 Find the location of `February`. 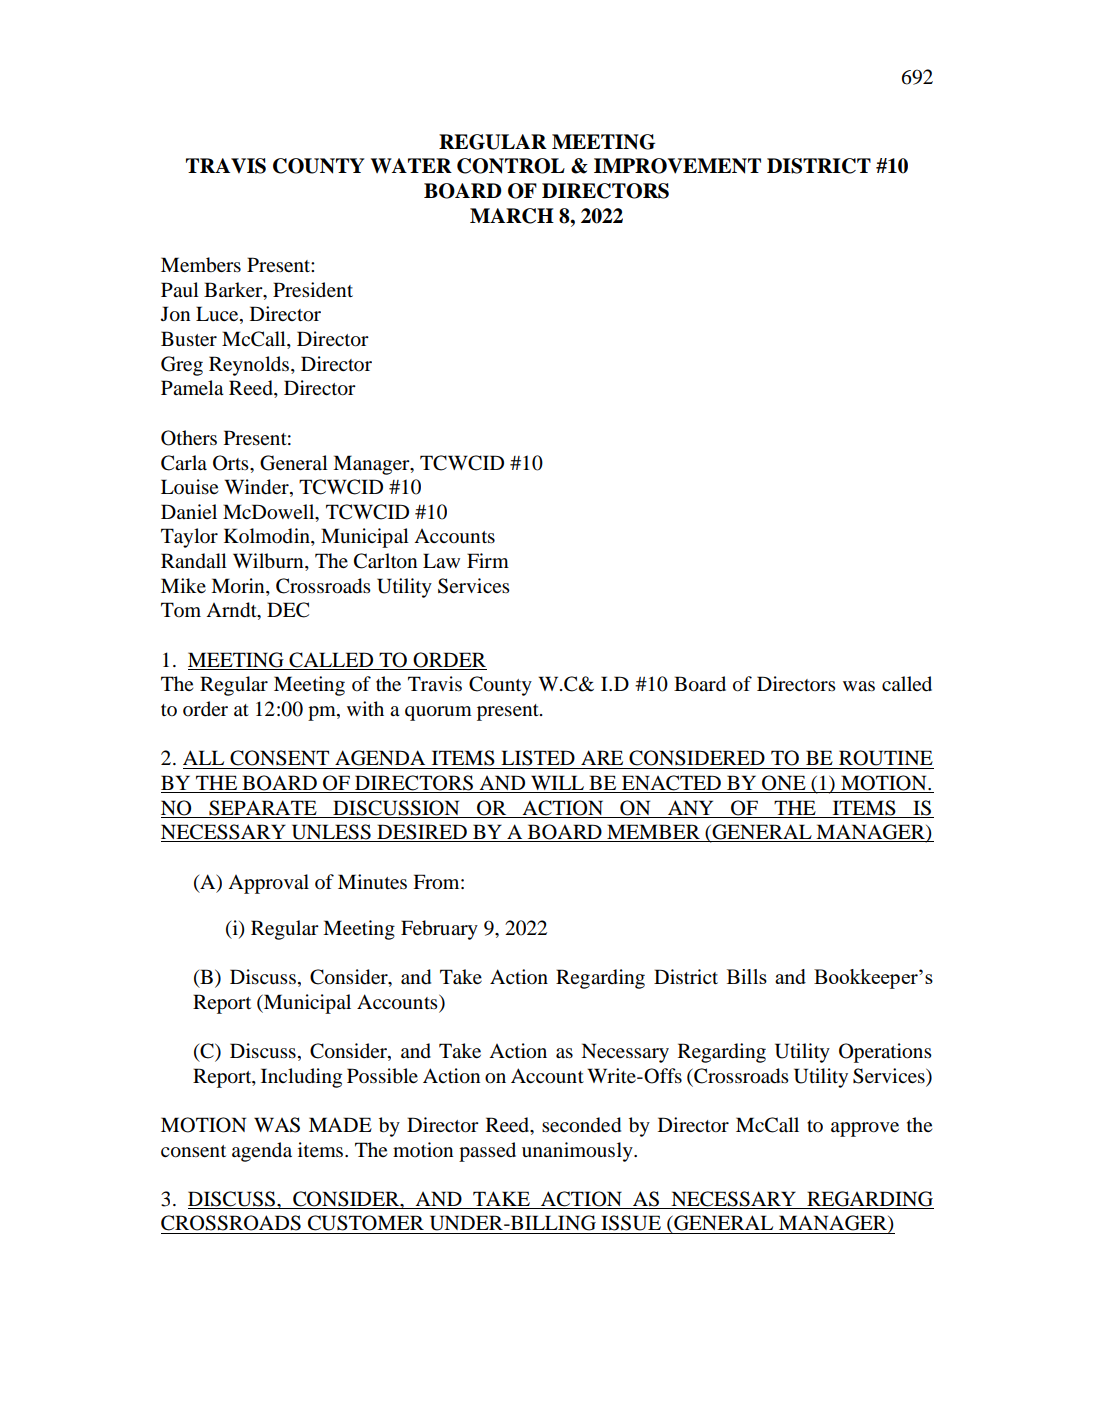

February is located at coordinates (439, 930).
